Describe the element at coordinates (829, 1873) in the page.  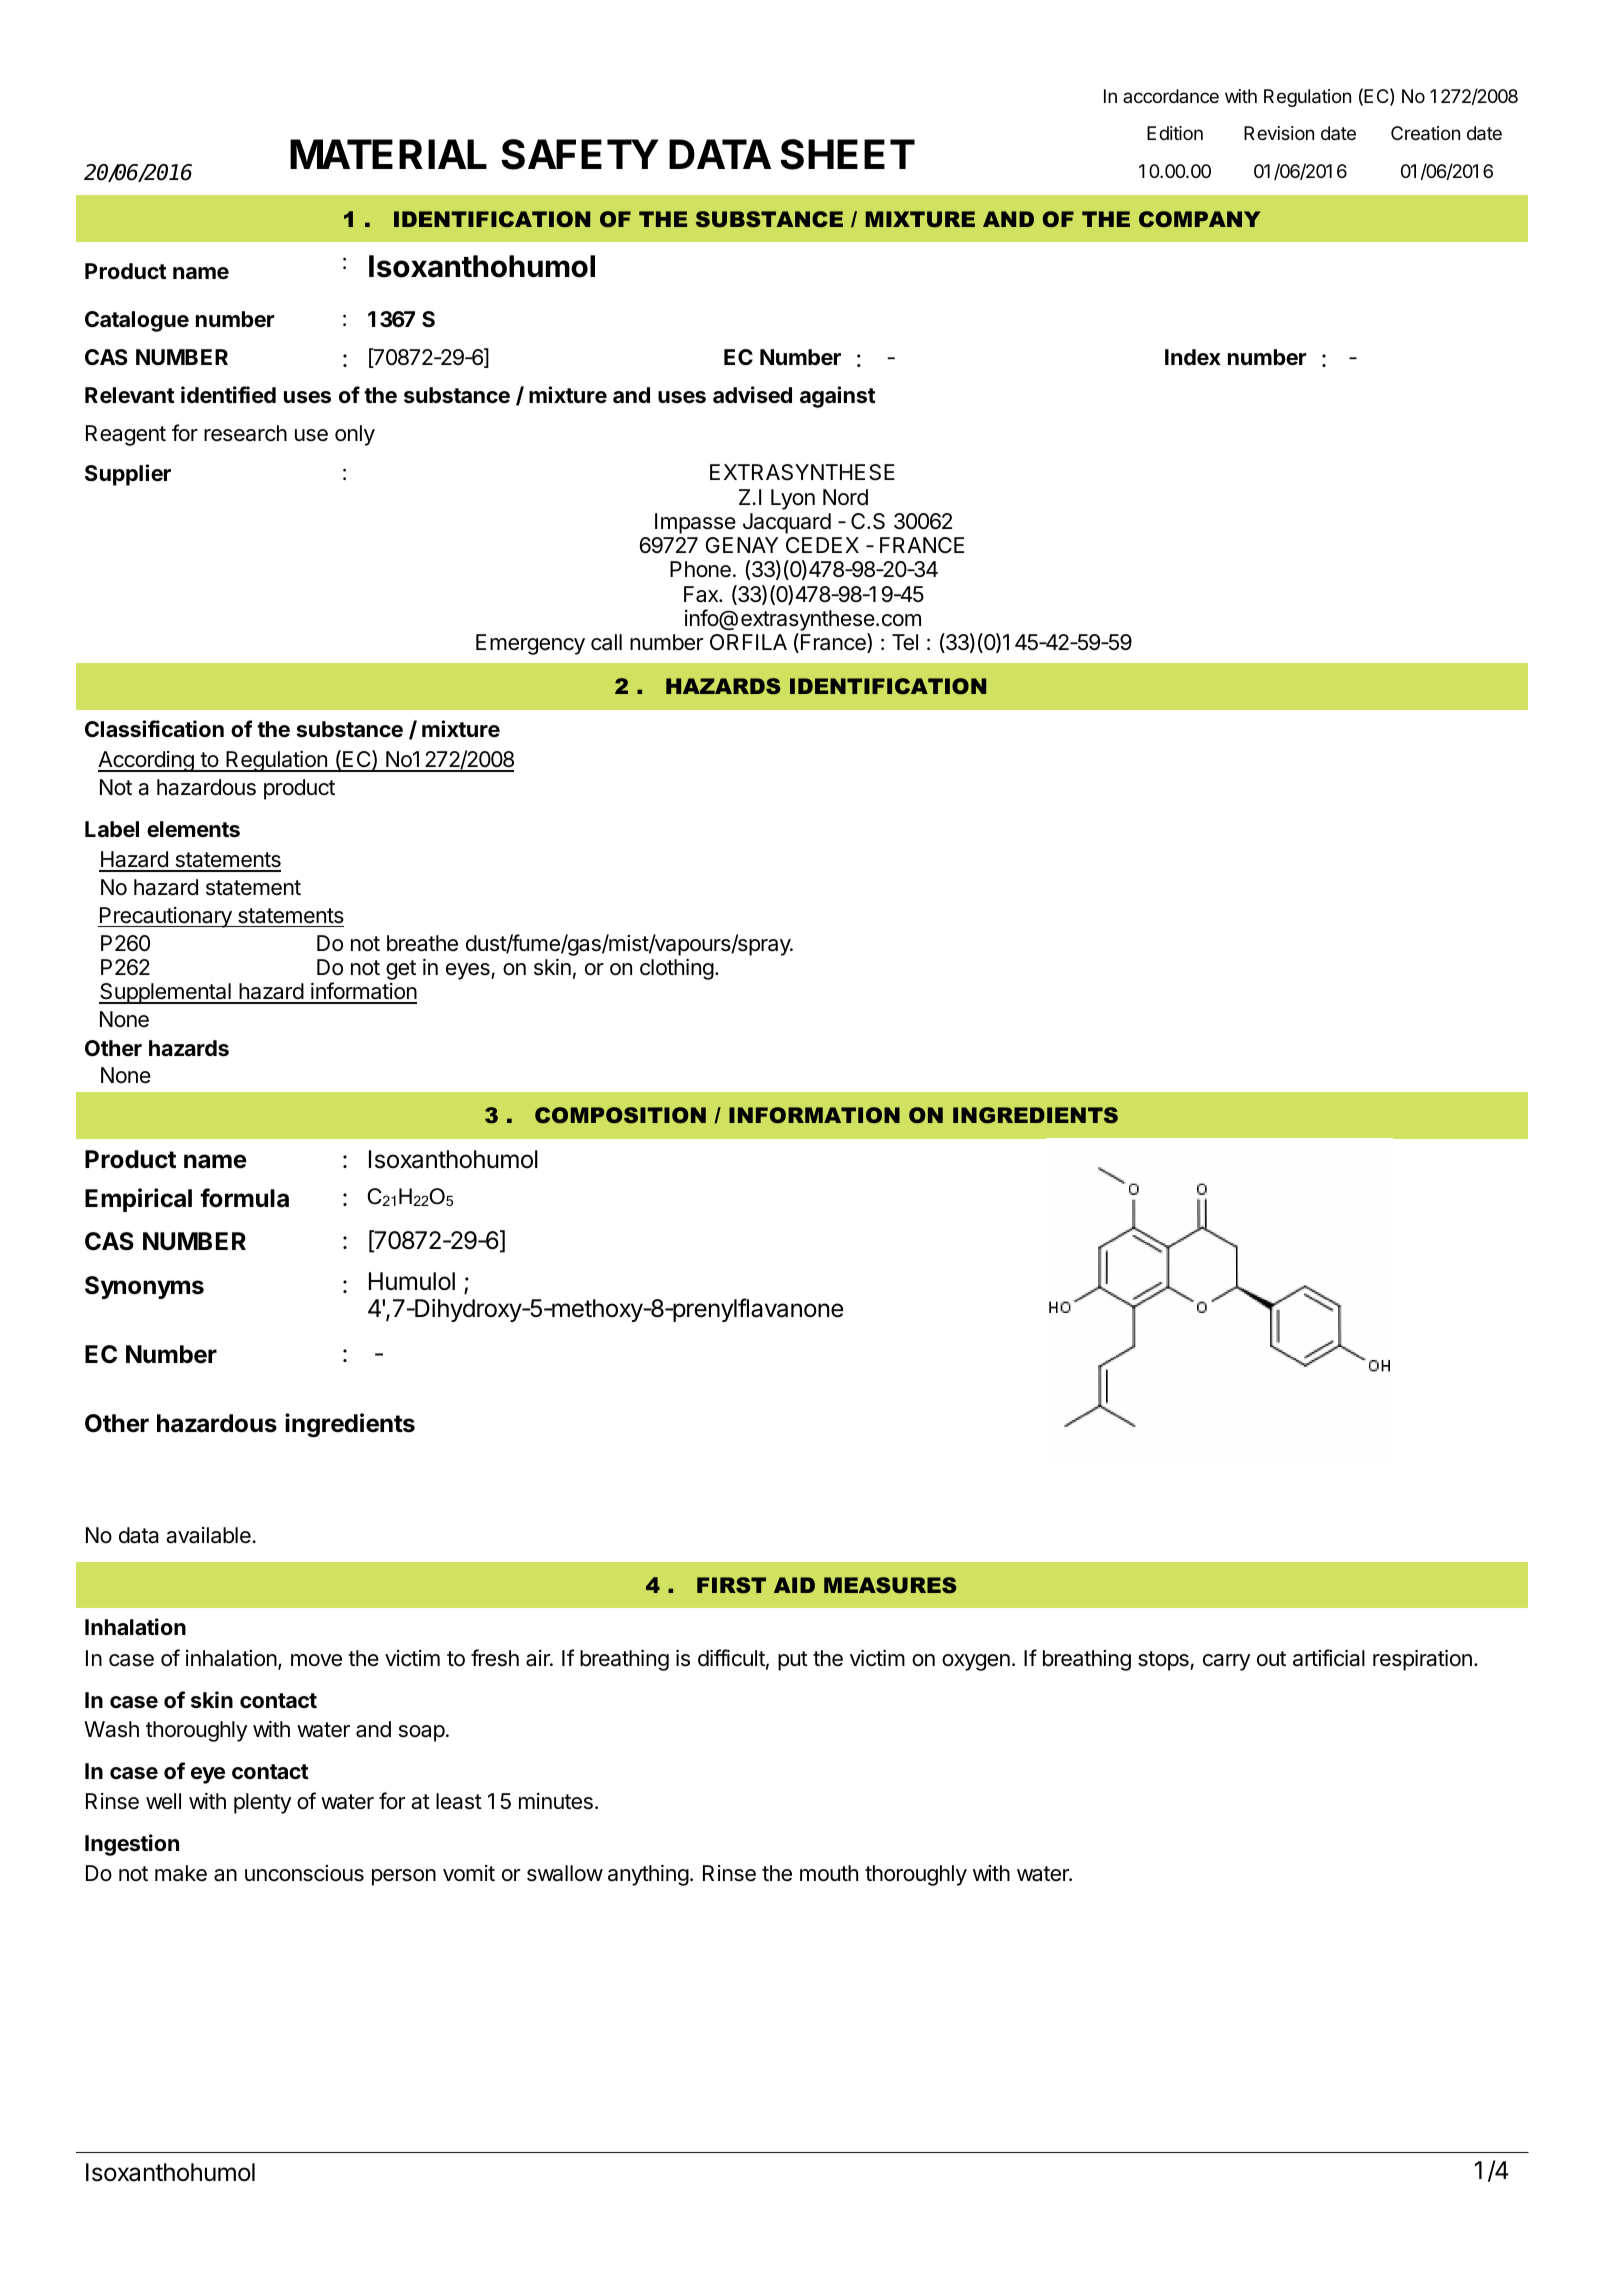
I see `mouth` at that location.
